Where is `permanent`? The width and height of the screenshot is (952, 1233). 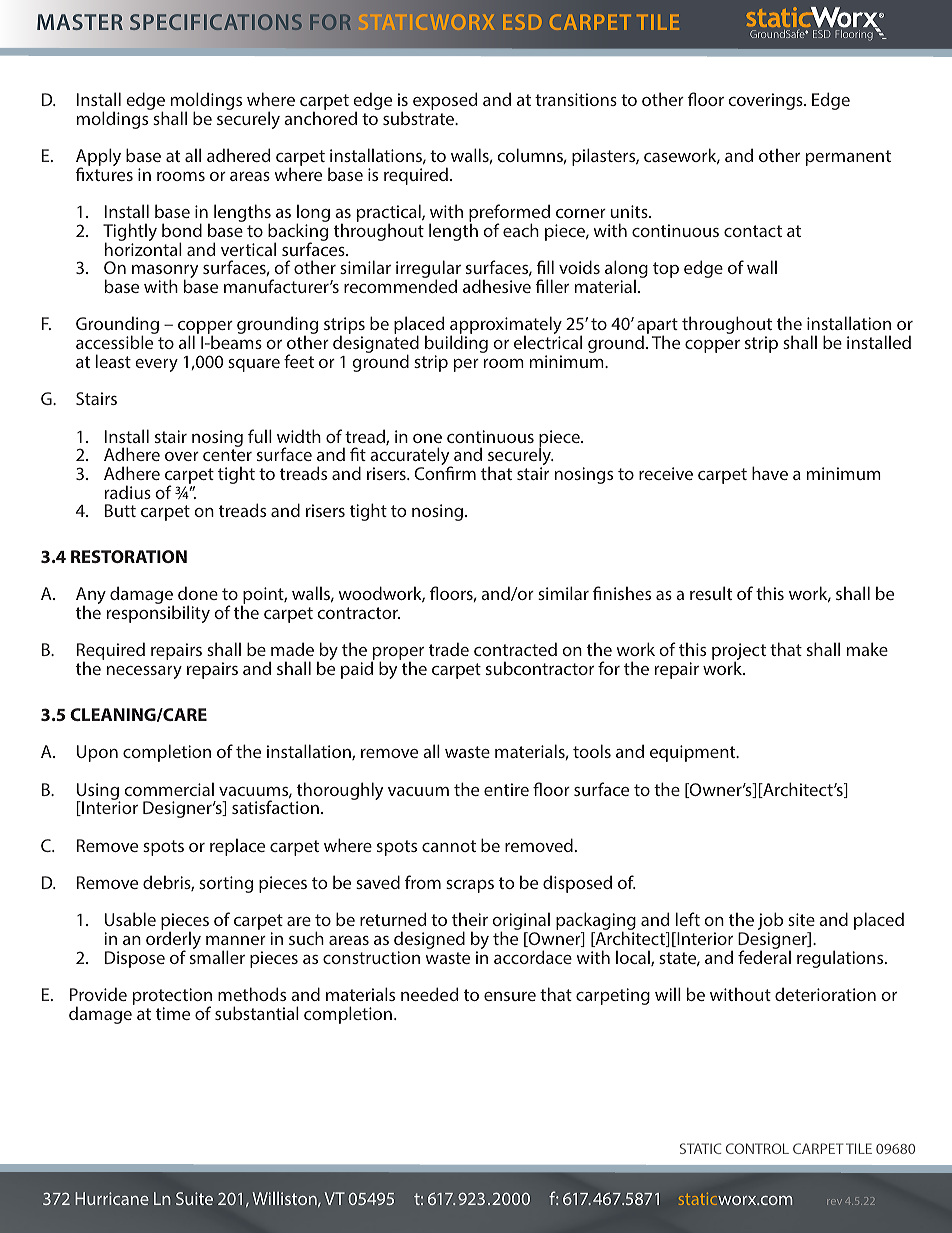
permanent is located at coordinates (848, 158).
